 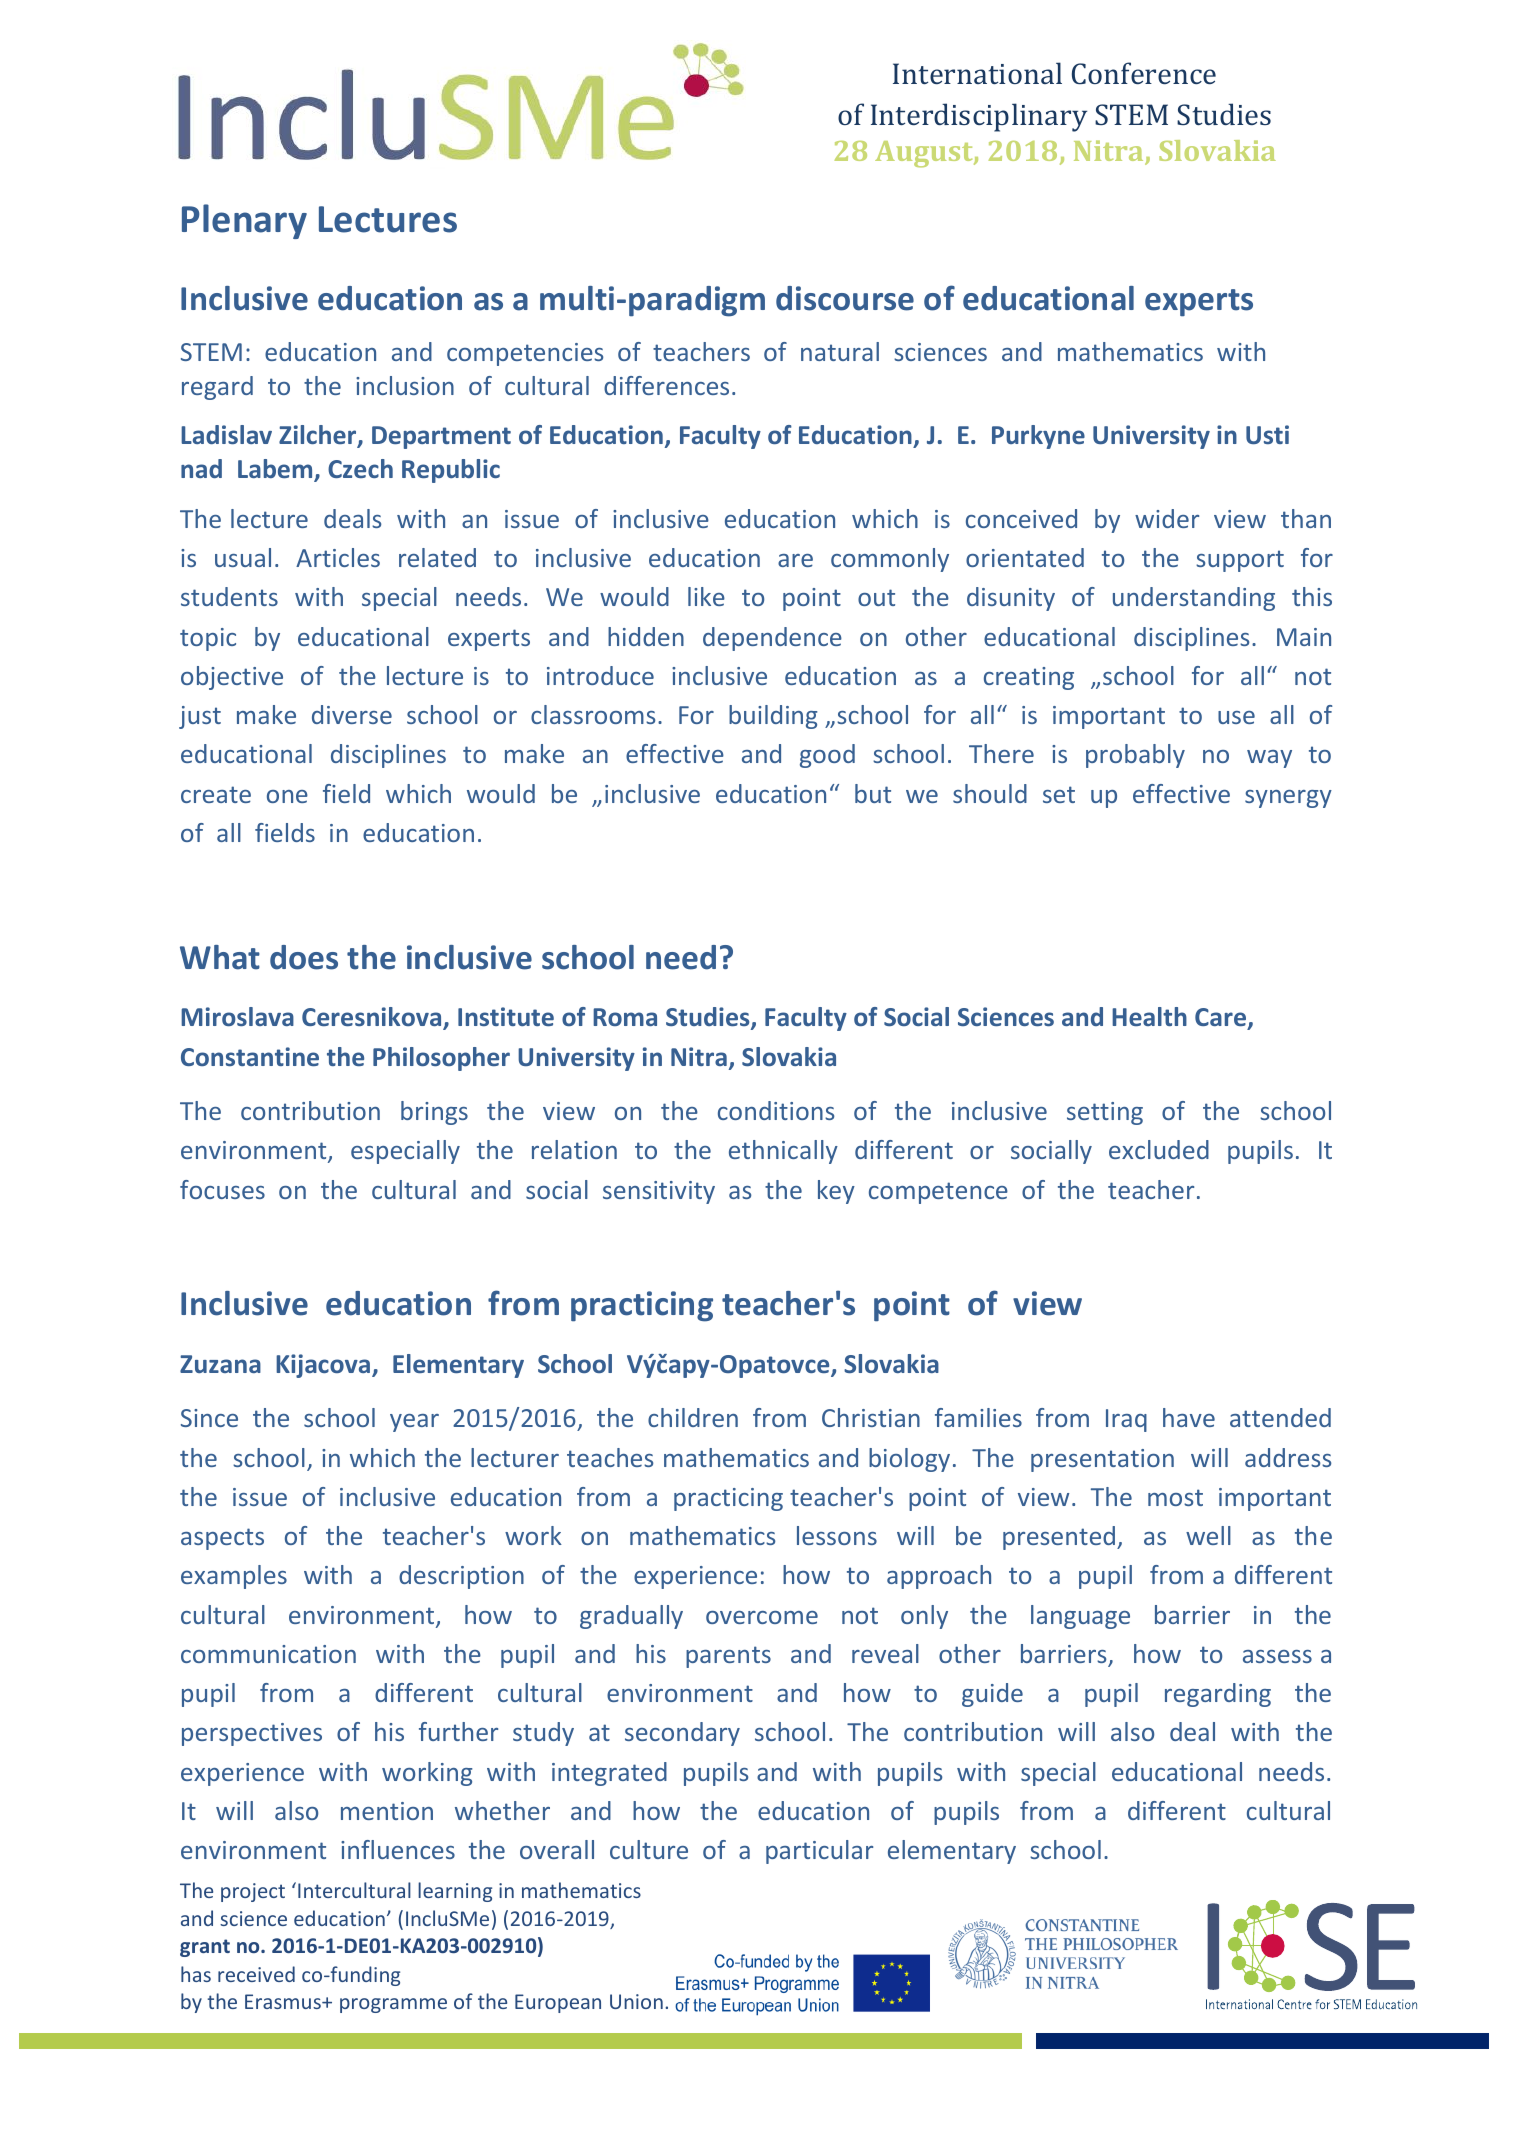 I want to click on Plenary, so click(x=244, y=221).
